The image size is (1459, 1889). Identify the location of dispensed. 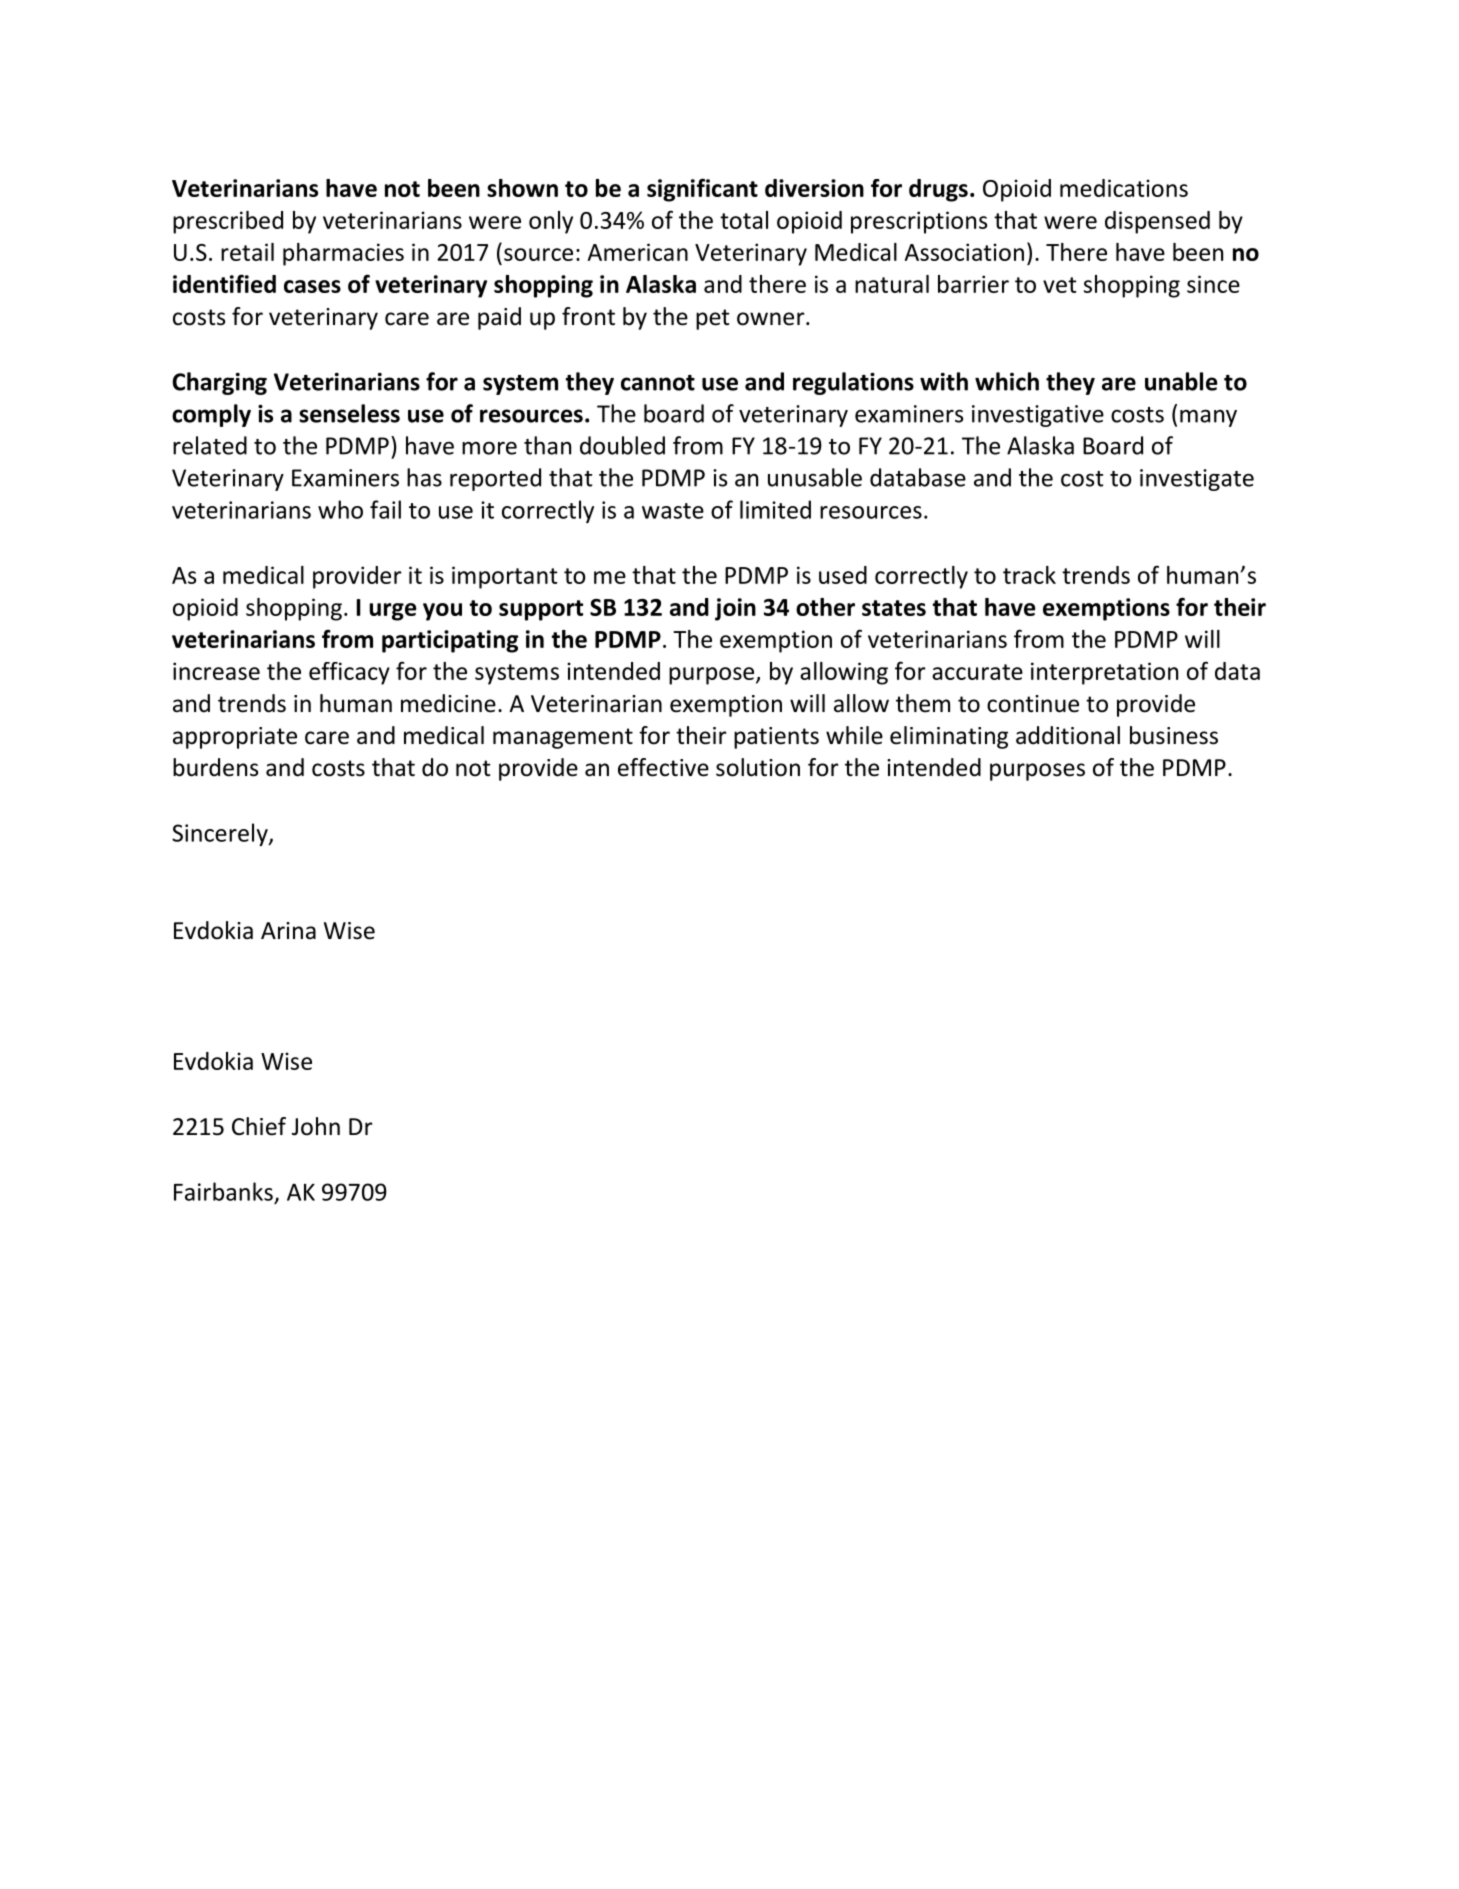
(1157, 222).
